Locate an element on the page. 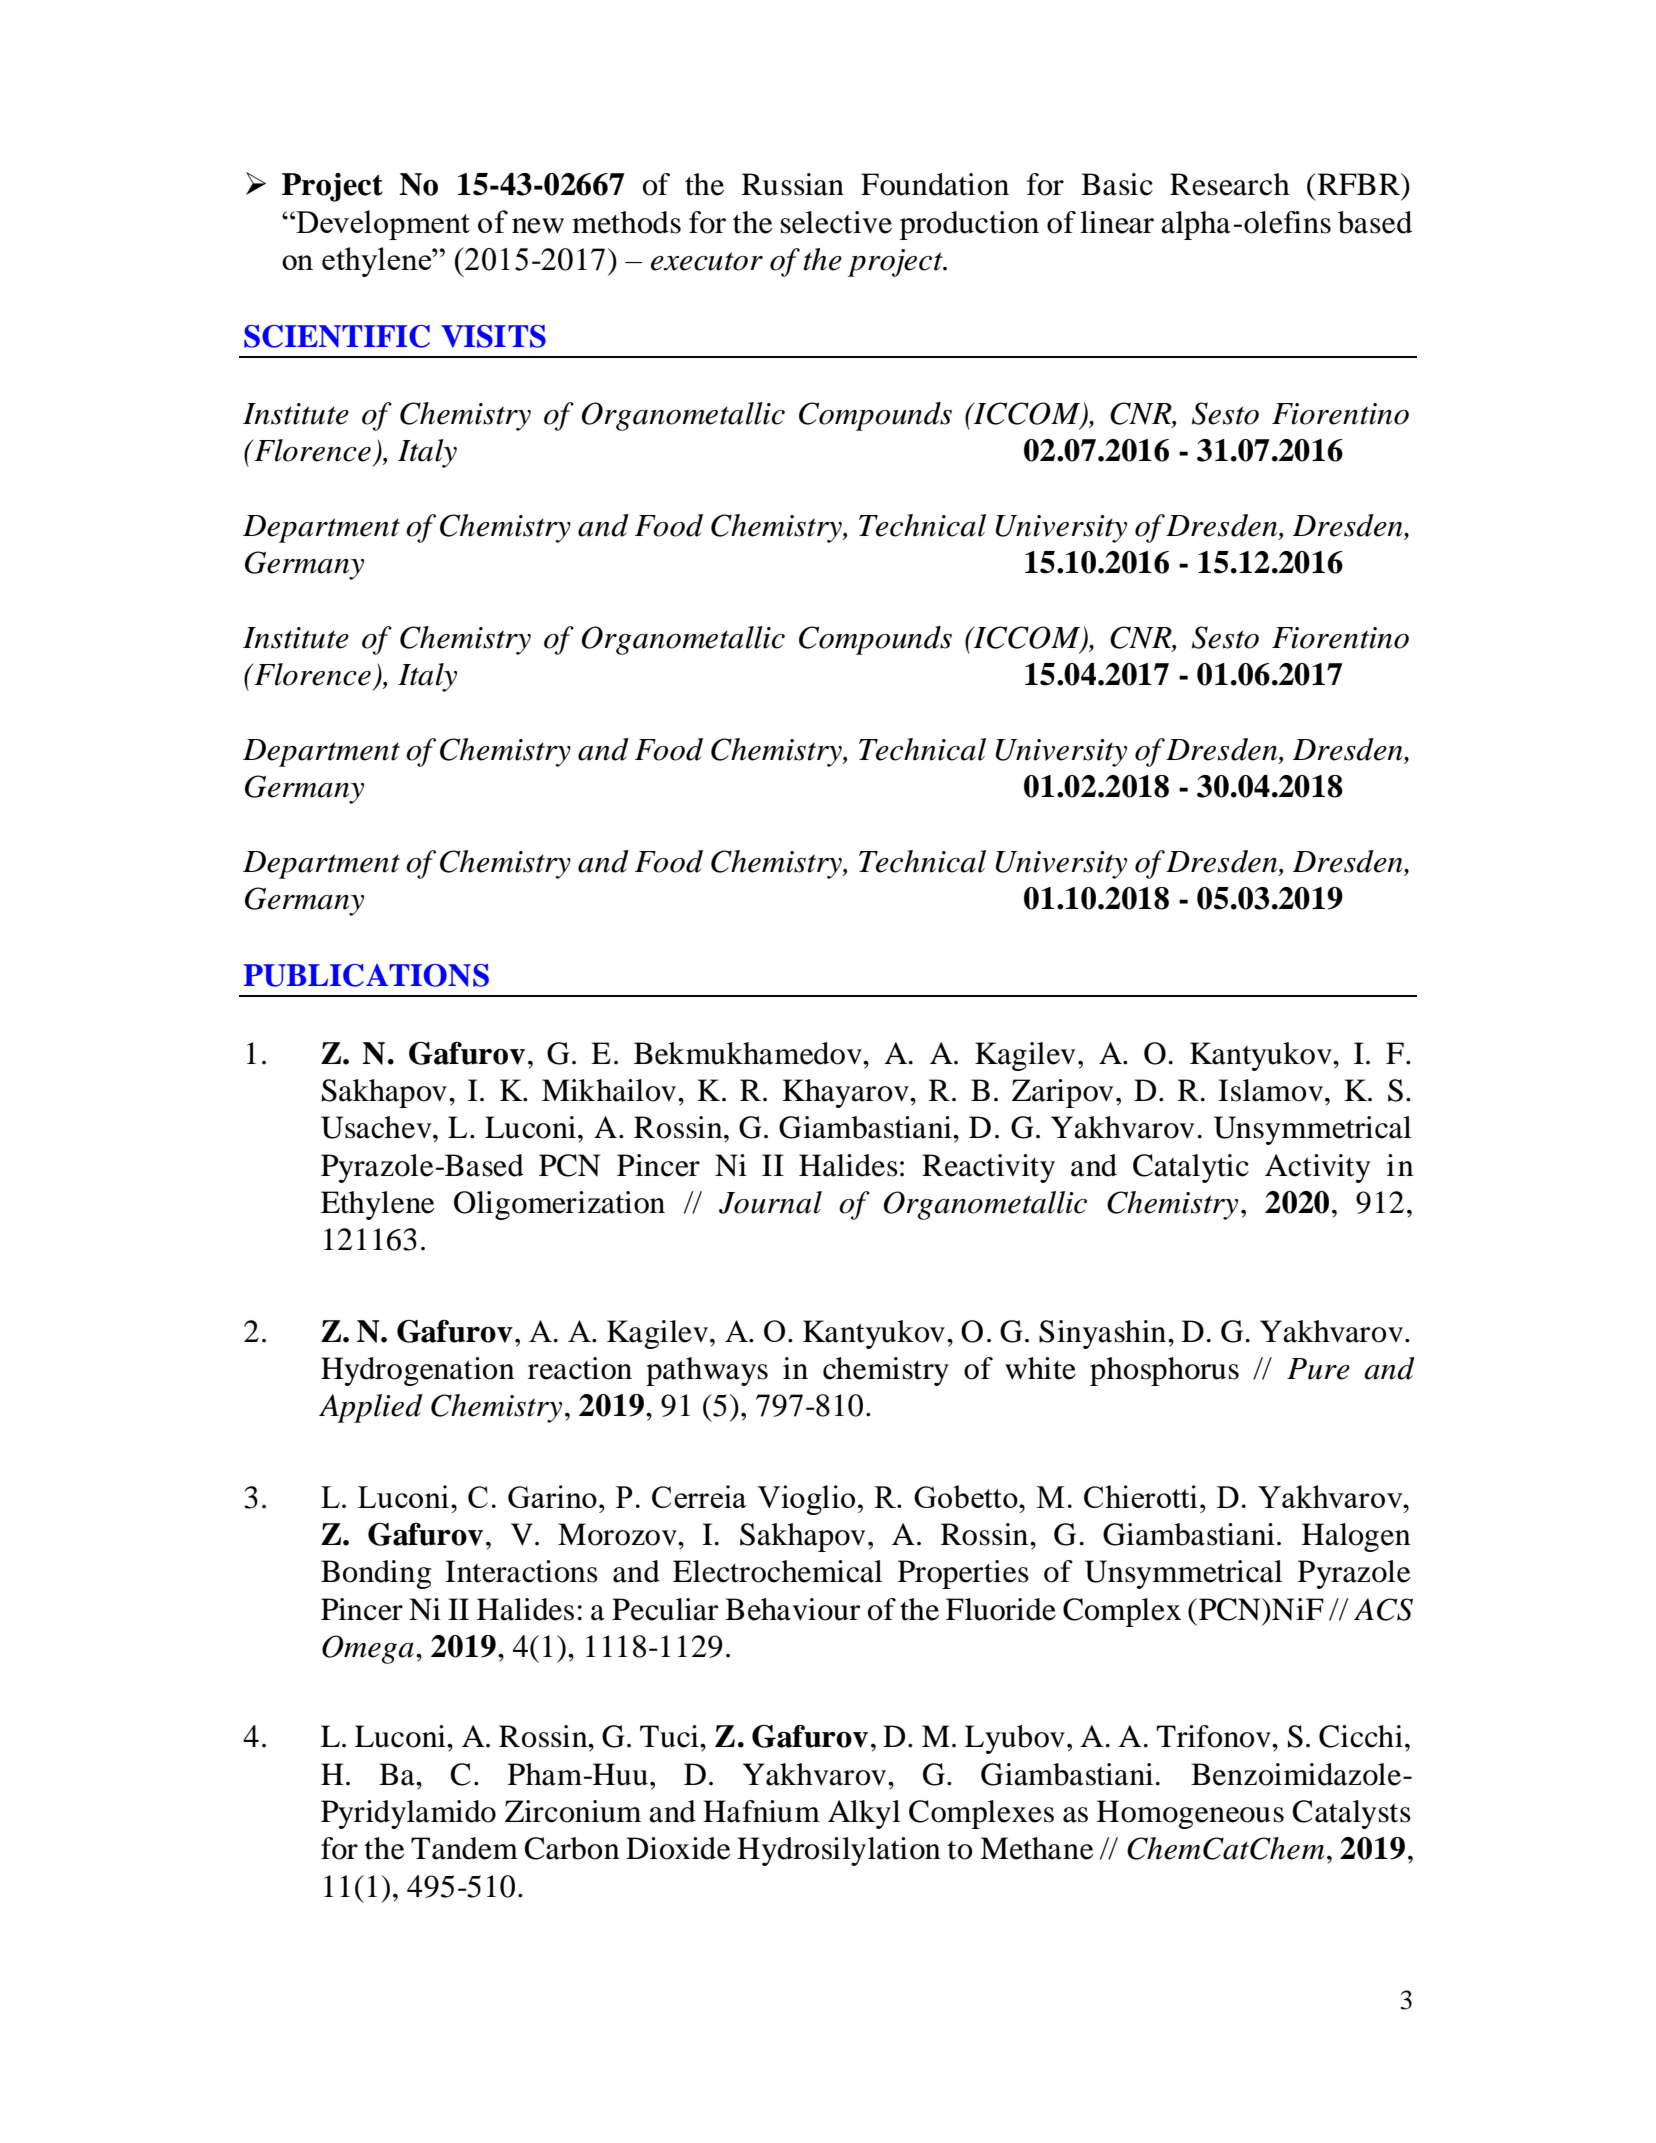  new is located at coordinates (538, 226).
